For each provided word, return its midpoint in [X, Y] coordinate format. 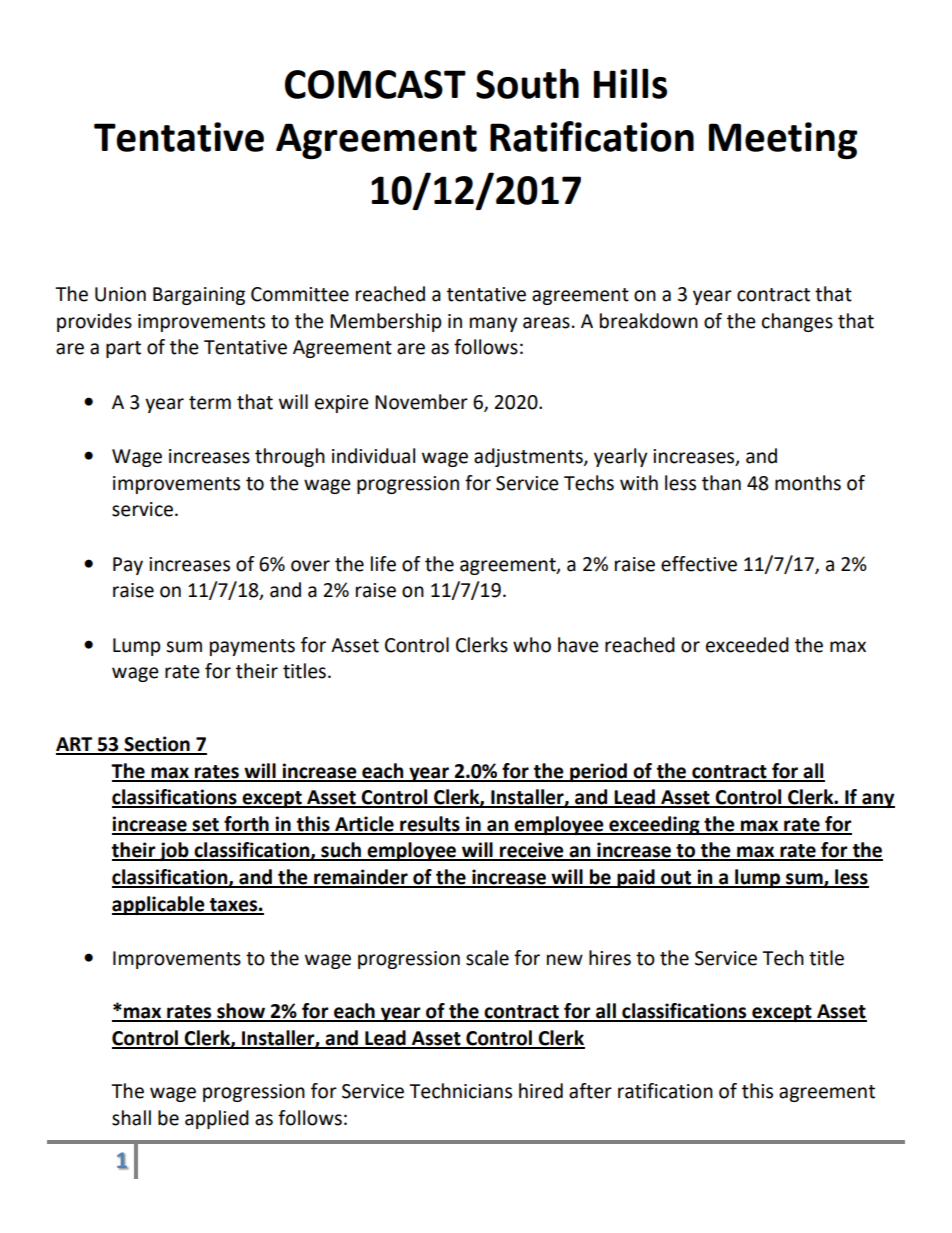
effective [699, 564]
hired [541, 1091]
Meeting [783, 140]
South [527, 83]
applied [217, 1119]
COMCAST [375, 84]
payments [252, 647]
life [383, 564]
